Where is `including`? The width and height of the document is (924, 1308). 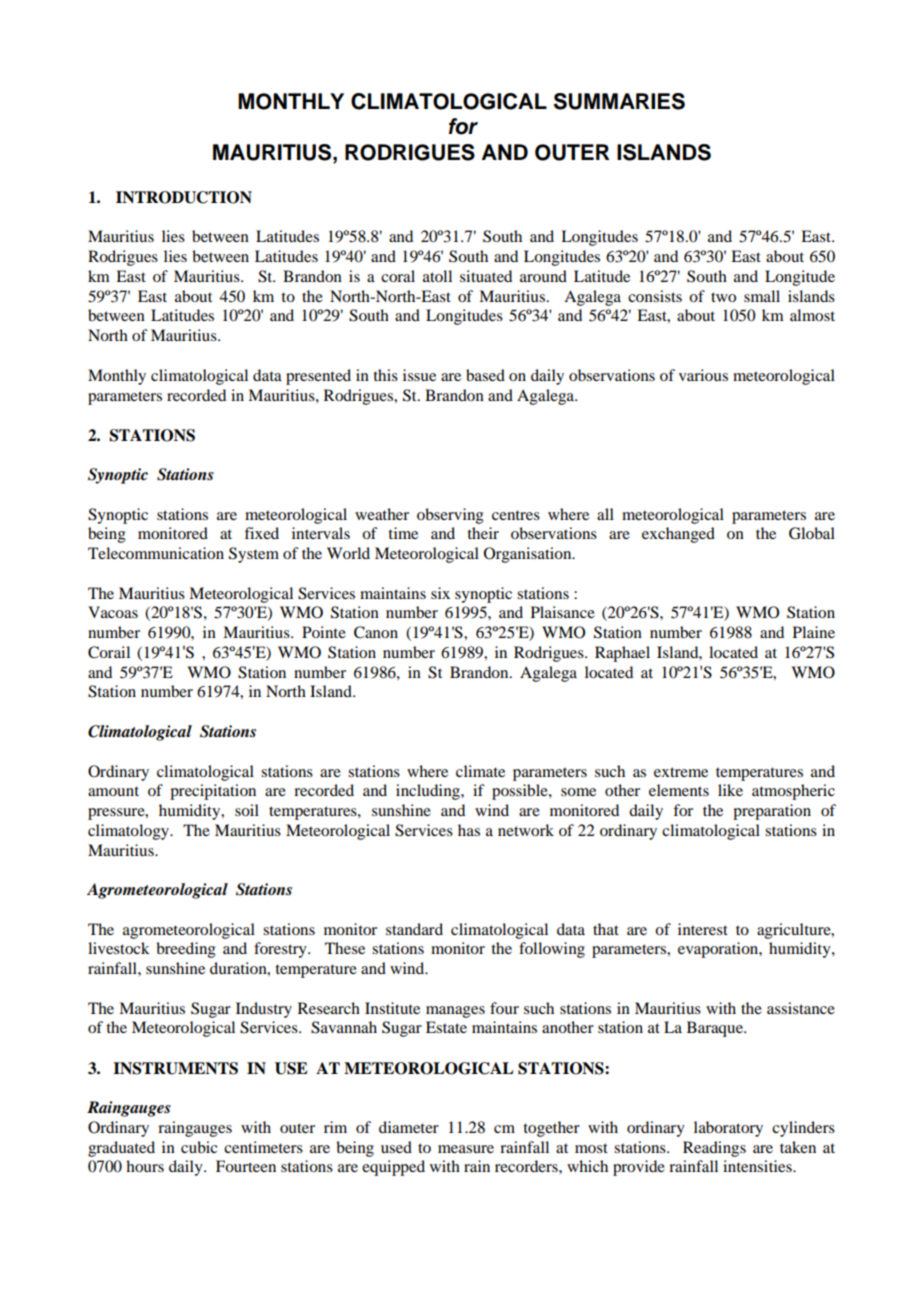 including is located at coordinates (429, 792).
